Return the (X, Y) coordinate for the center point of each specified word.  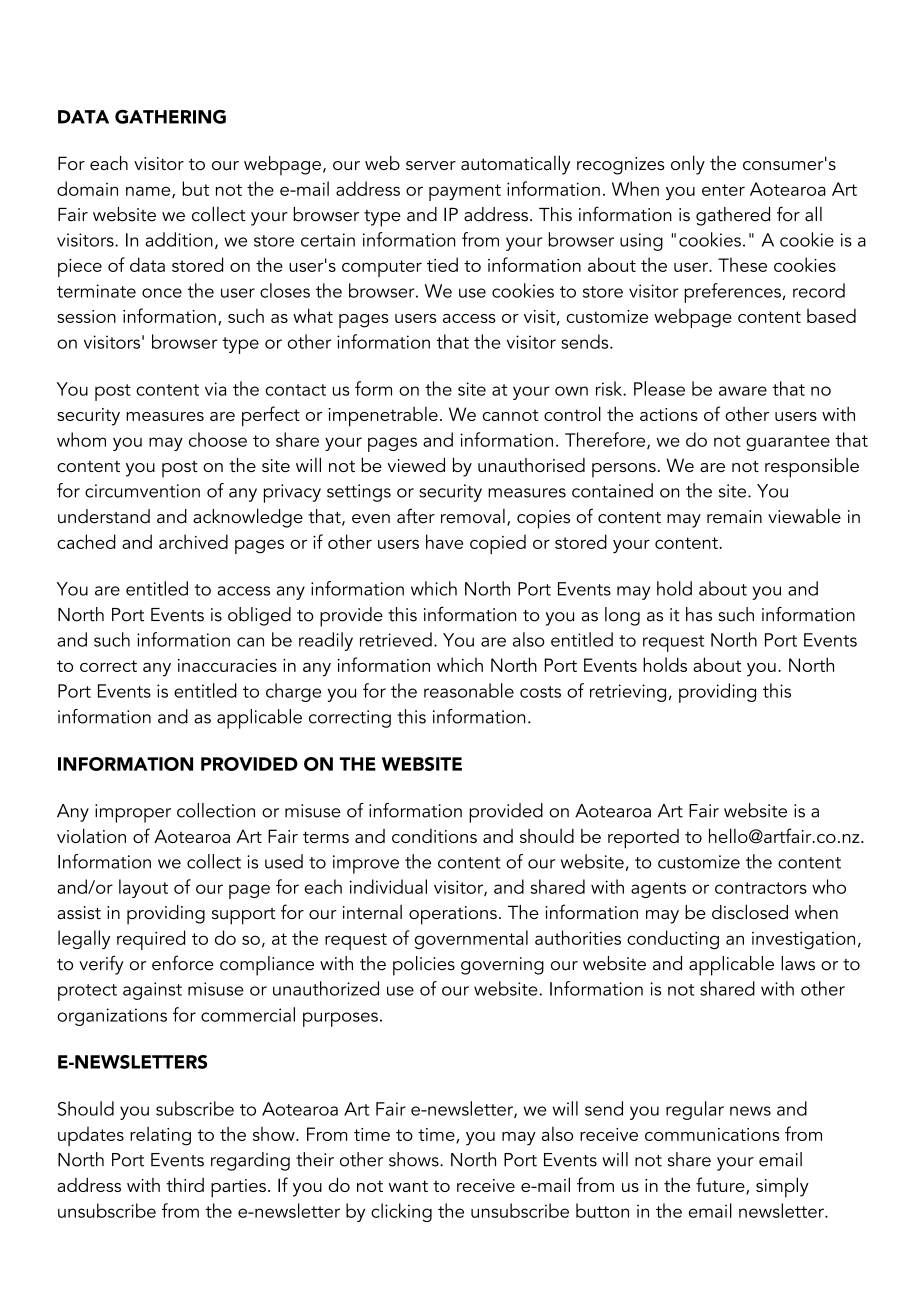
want (408, 1186)
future (721, 1186)
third (185, 1184)
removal (473, 516)
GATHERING (170, 117)
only (688, 165)
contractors (761, 888)
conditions (434, 836)
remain (734, 517)
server (431, 165)
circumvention (142, 491)
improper (133, 813)
